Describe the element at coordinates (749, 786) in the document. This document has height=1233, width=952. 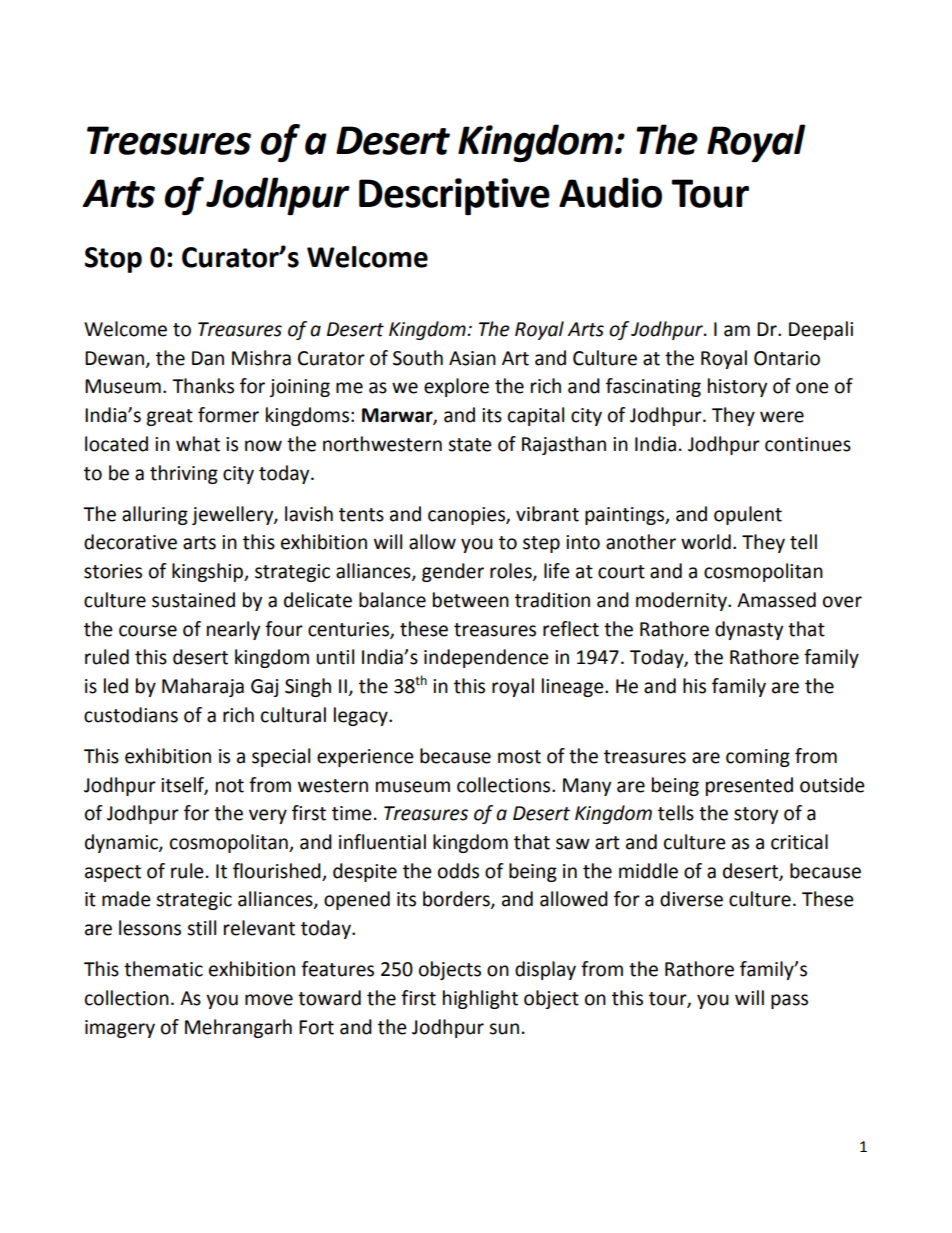
I see `presented` at that location.
